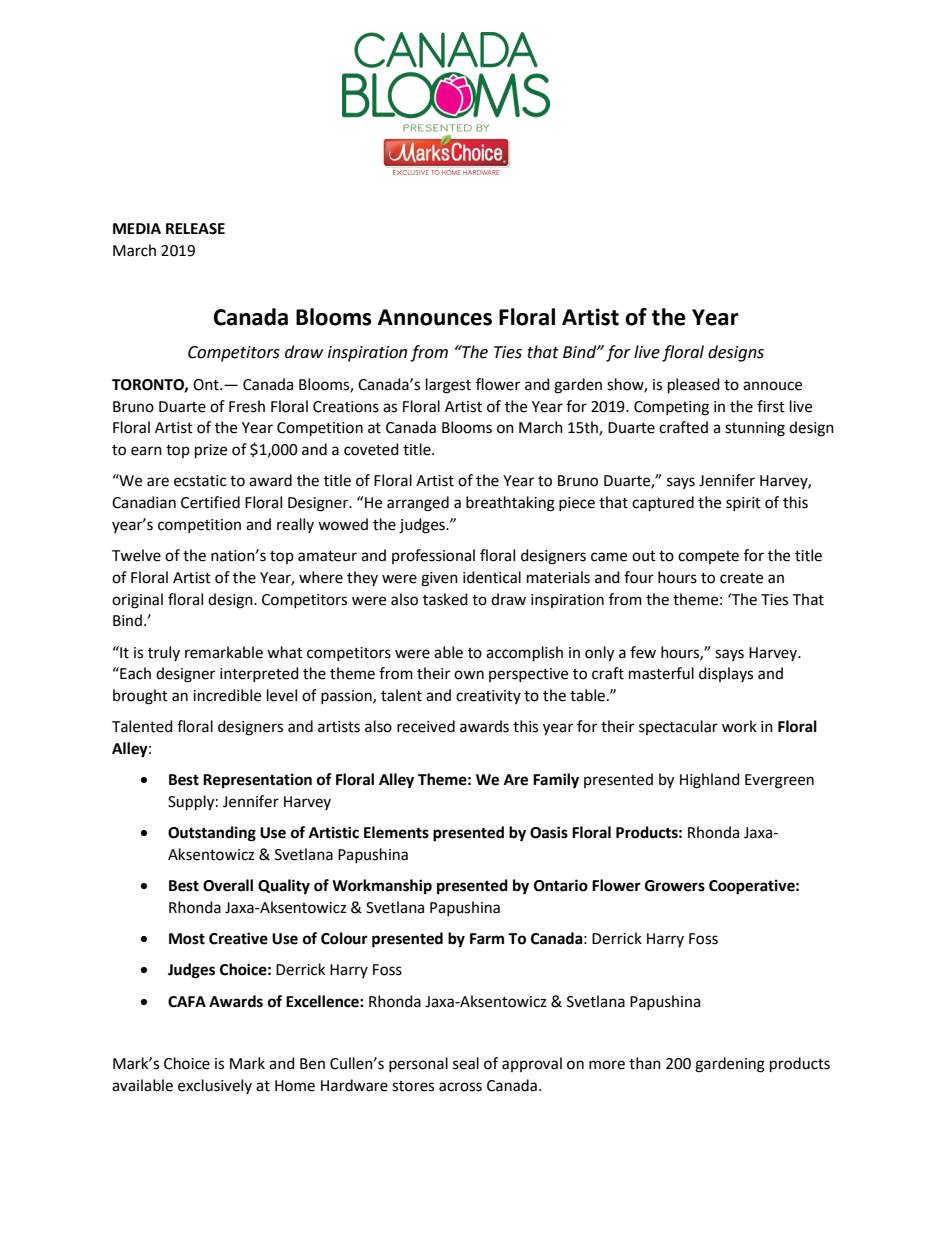  Describe the element at coordinates (164, 653) in the document. I see `truly` at that location.
